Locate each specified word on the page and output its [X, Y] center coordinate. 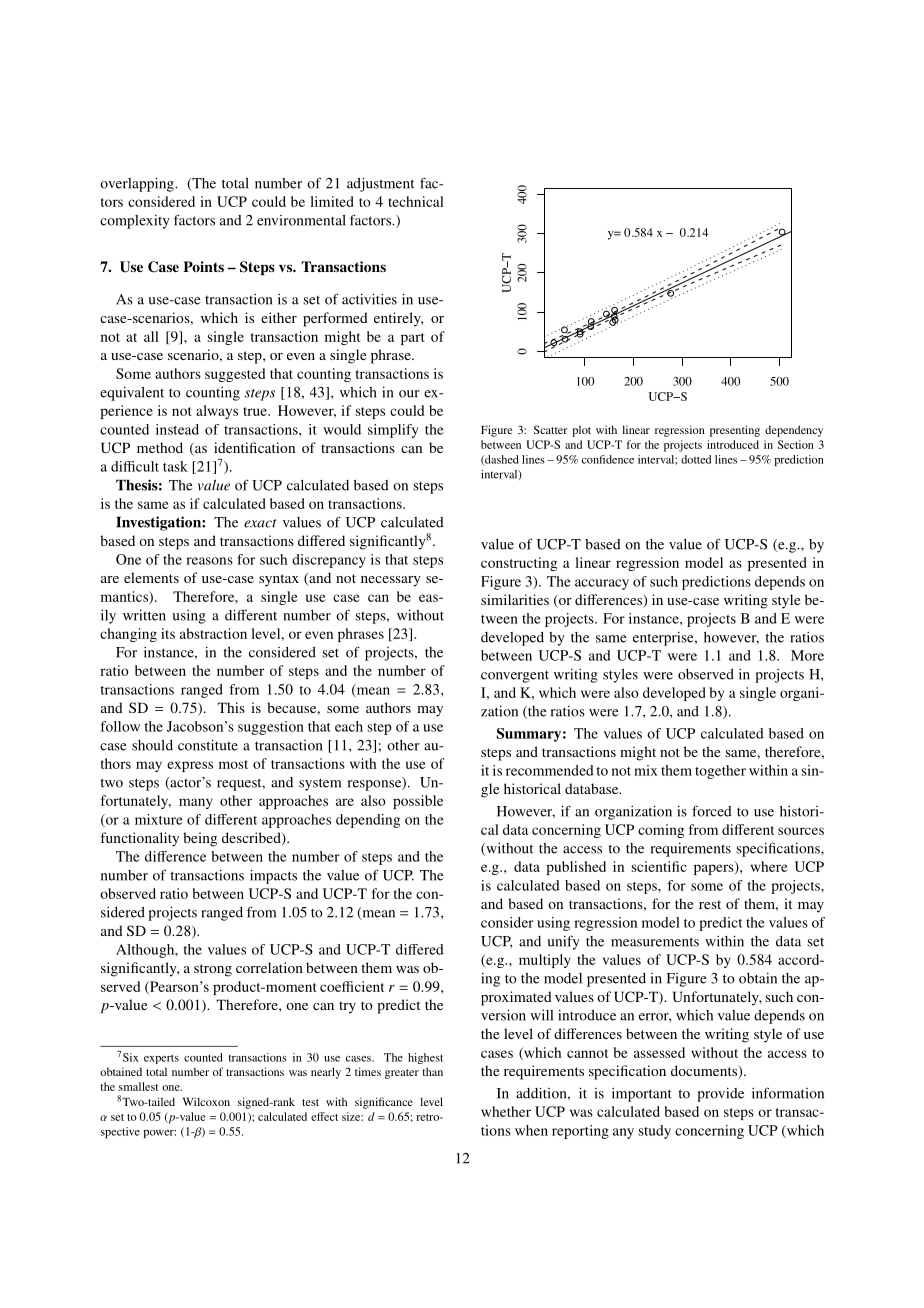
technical [416, 201]
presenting [735, 431]
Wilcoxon [206, 1101]
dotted [696, 459]
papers [715, 868]
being [200, 839]
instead [177, 429]
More [807, 655]
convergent [515, 677]
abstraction [213, 633]
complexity [135, 222]
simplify [393, 431]
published [576, 868]
